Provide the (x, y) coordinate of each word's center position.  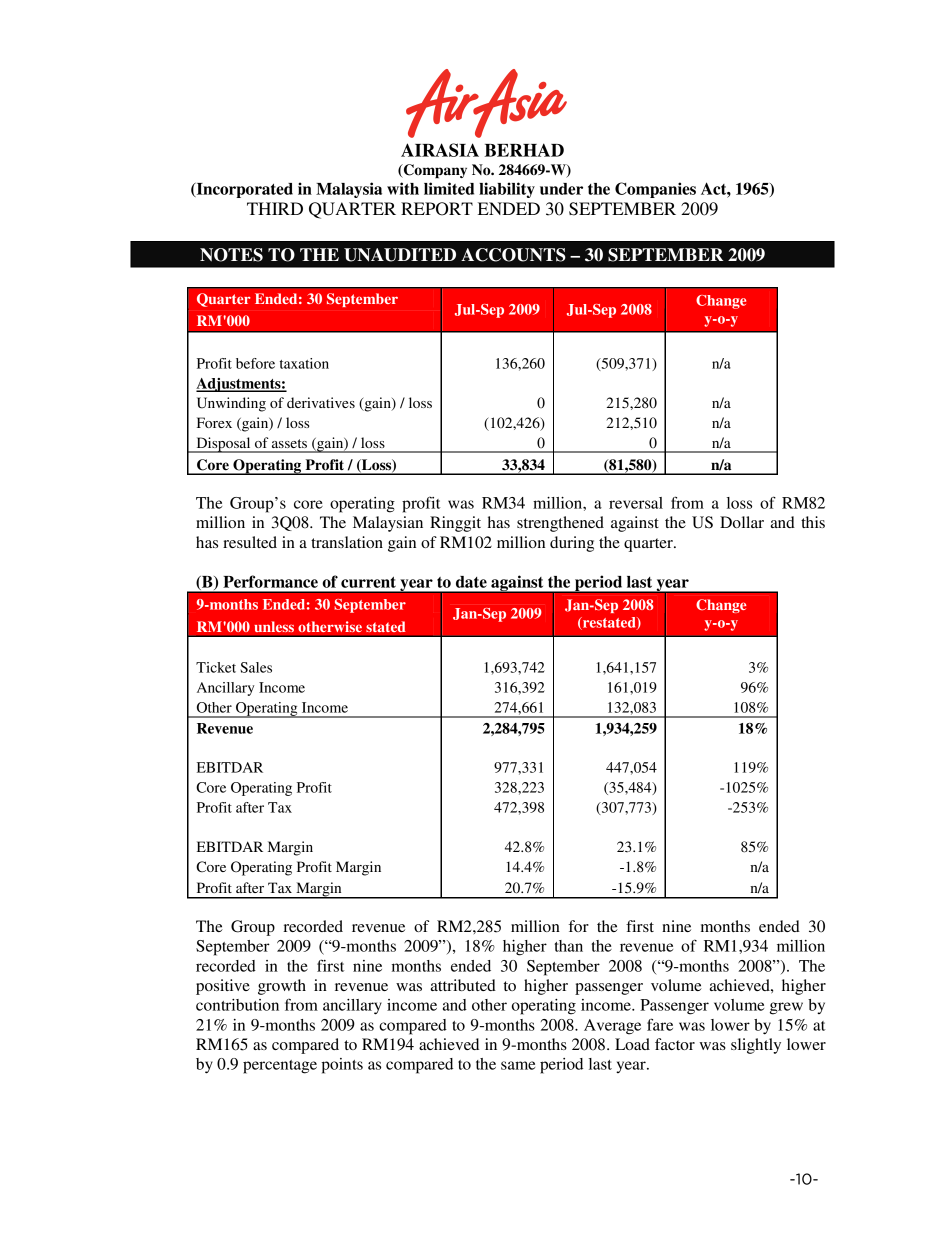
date (471, 582)
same (518, 1065)
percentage (280, 1067)
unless (274, 627)
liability (507, 190)
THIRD (275, 208)
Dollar (742, 522)
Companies (655, 190)
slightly (756, 1046)
